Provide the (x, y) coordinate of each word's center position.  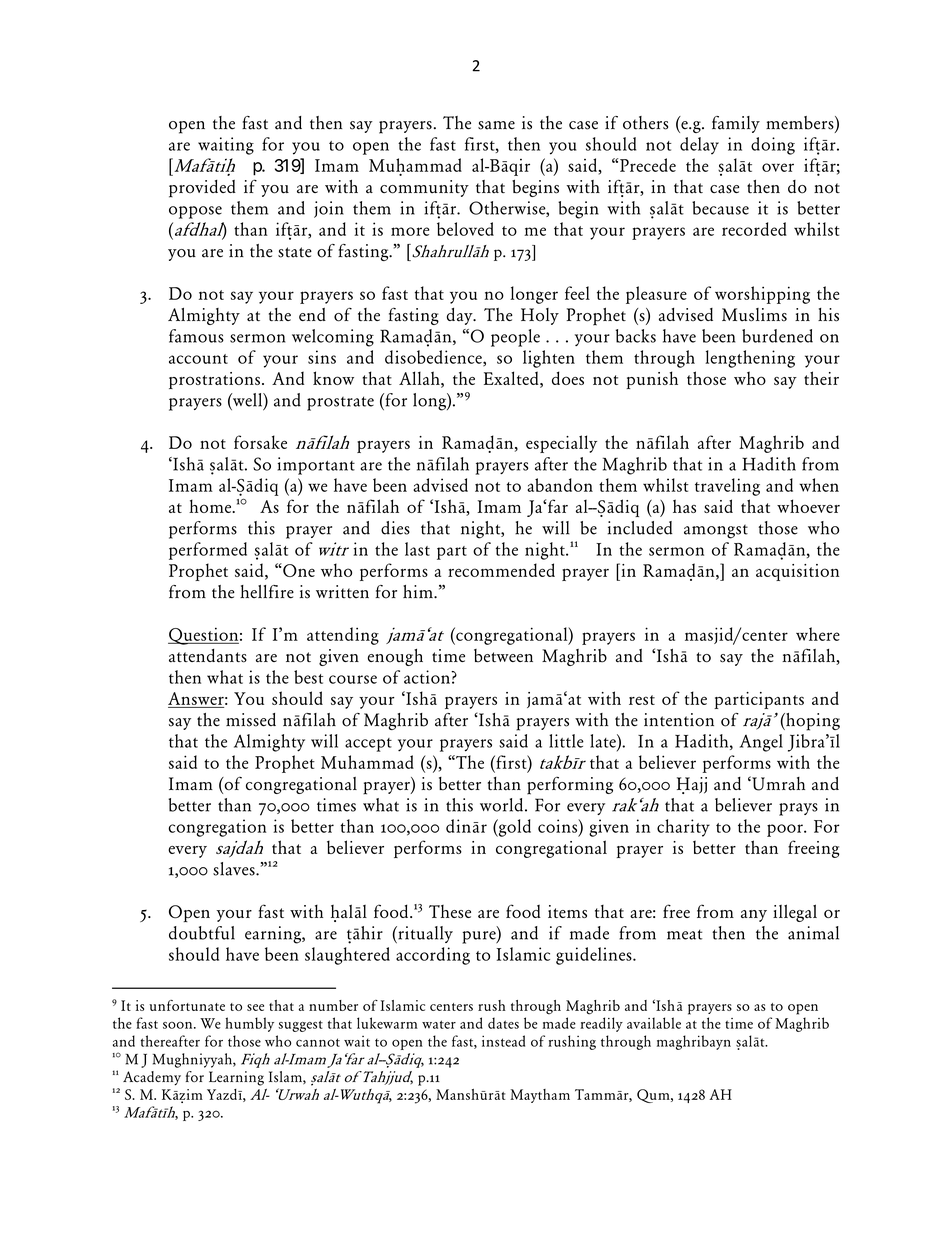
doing (773, 146)
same (496, 125)
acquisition (797, 572)
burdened (777, 336)
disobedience (434, 358)
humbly (249, 1024)
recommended (501, 570)
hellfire (267, 592)
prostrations (214, 380)
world (501, 805)
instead (503, 1041)
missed (251, 720)
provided (202, 189)
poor (786, 830)
